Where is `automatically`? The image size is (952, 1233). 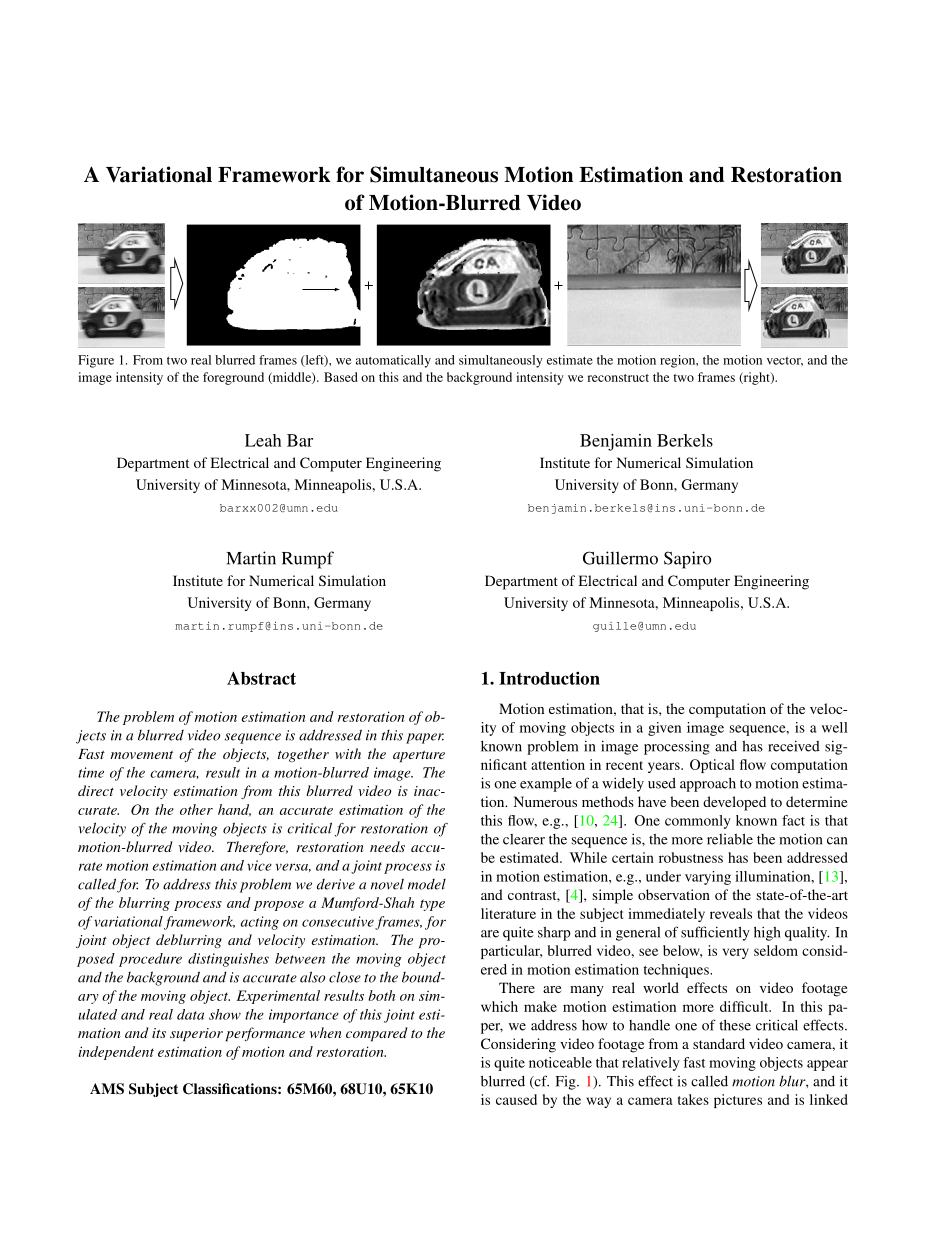
automatically is located at coordinates (393, 361).
